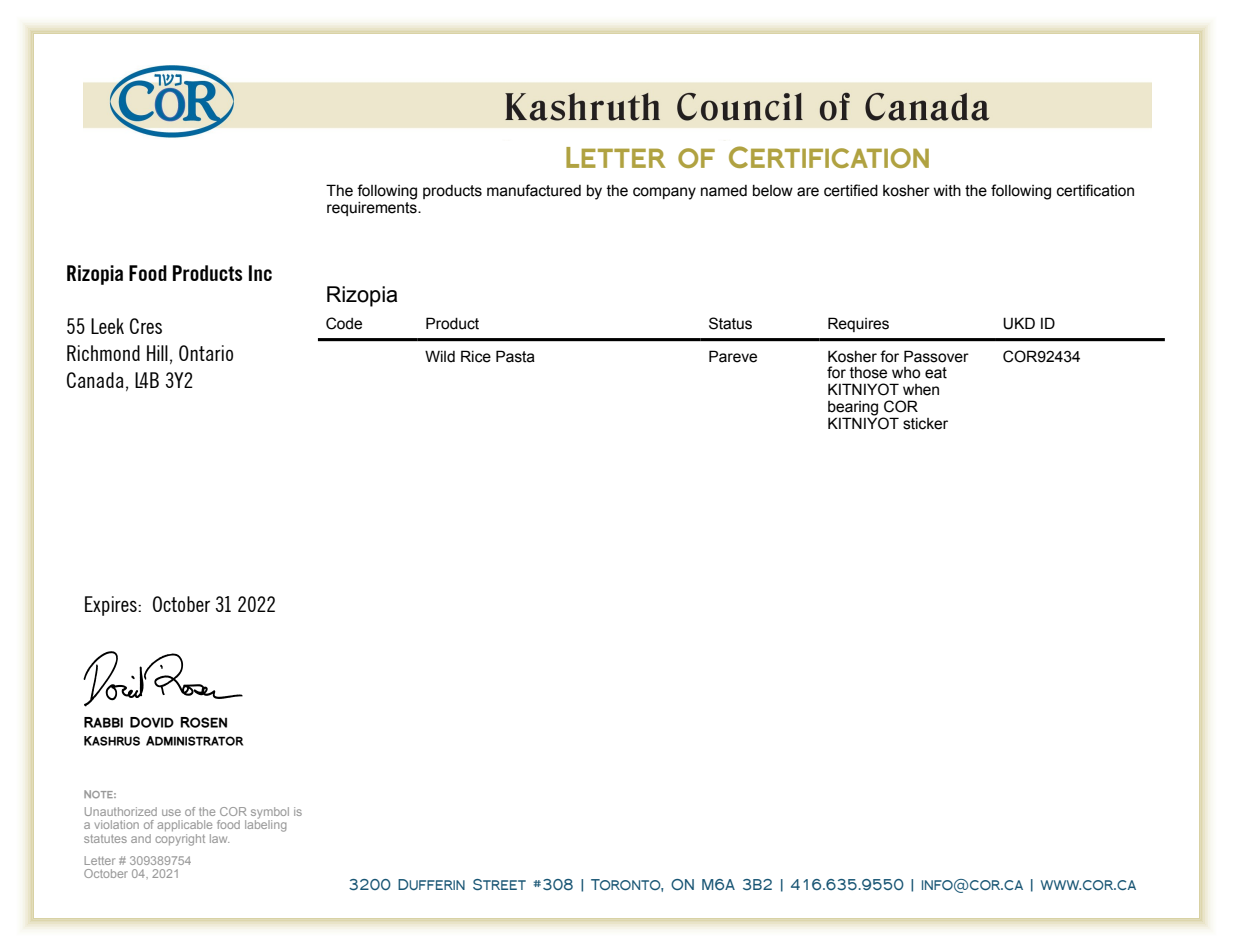 This image has width=1233, height=952. I want to click on labeling, so click(265, 825).
